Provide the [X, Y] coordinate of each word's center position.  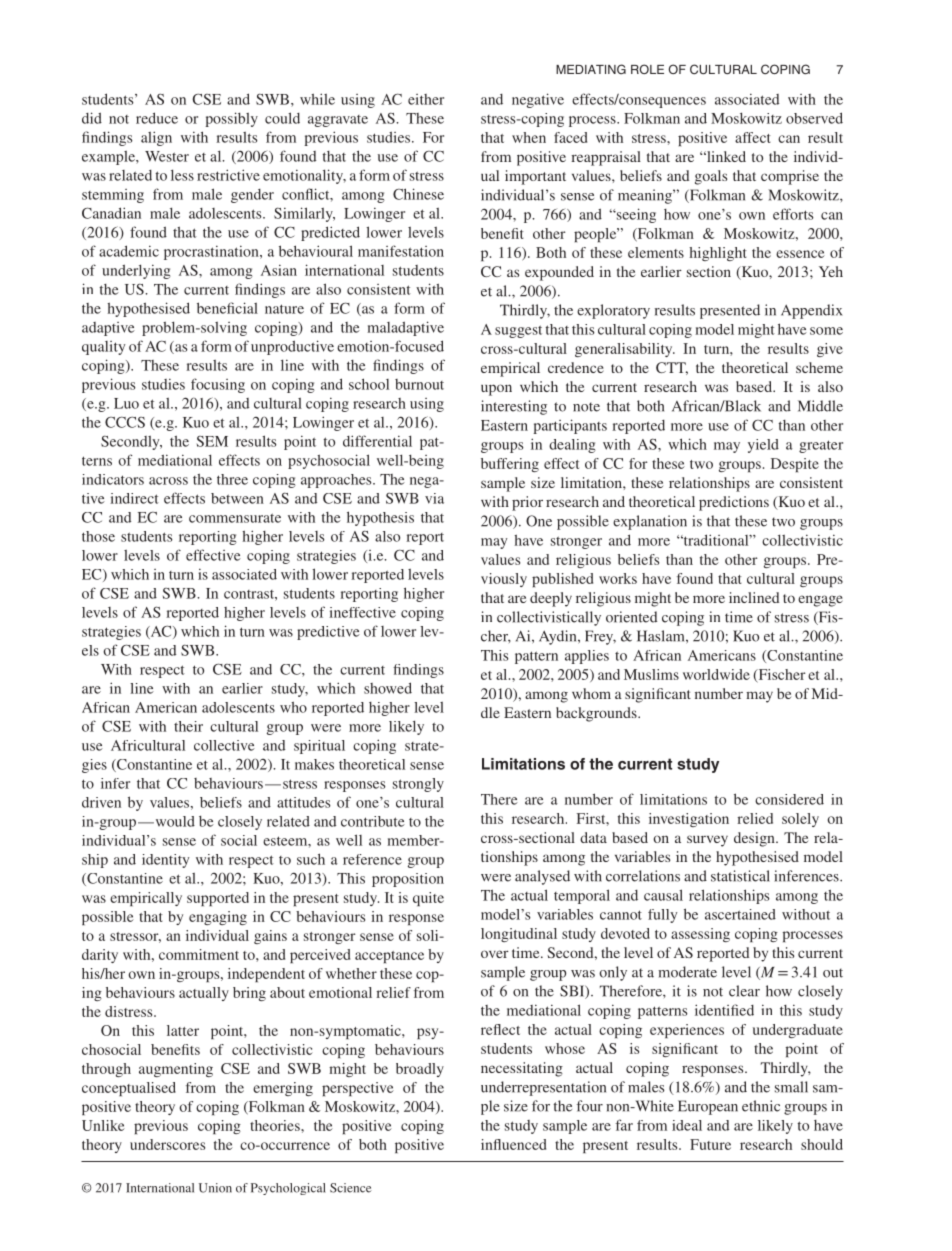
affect [753, 137]
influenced [513, 1144]
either [426, 99]
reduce [157, 118]
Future [710, 1144]
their [188, 726]
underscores [167, 1144]
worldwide [716, 674]
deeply [551, 599]
